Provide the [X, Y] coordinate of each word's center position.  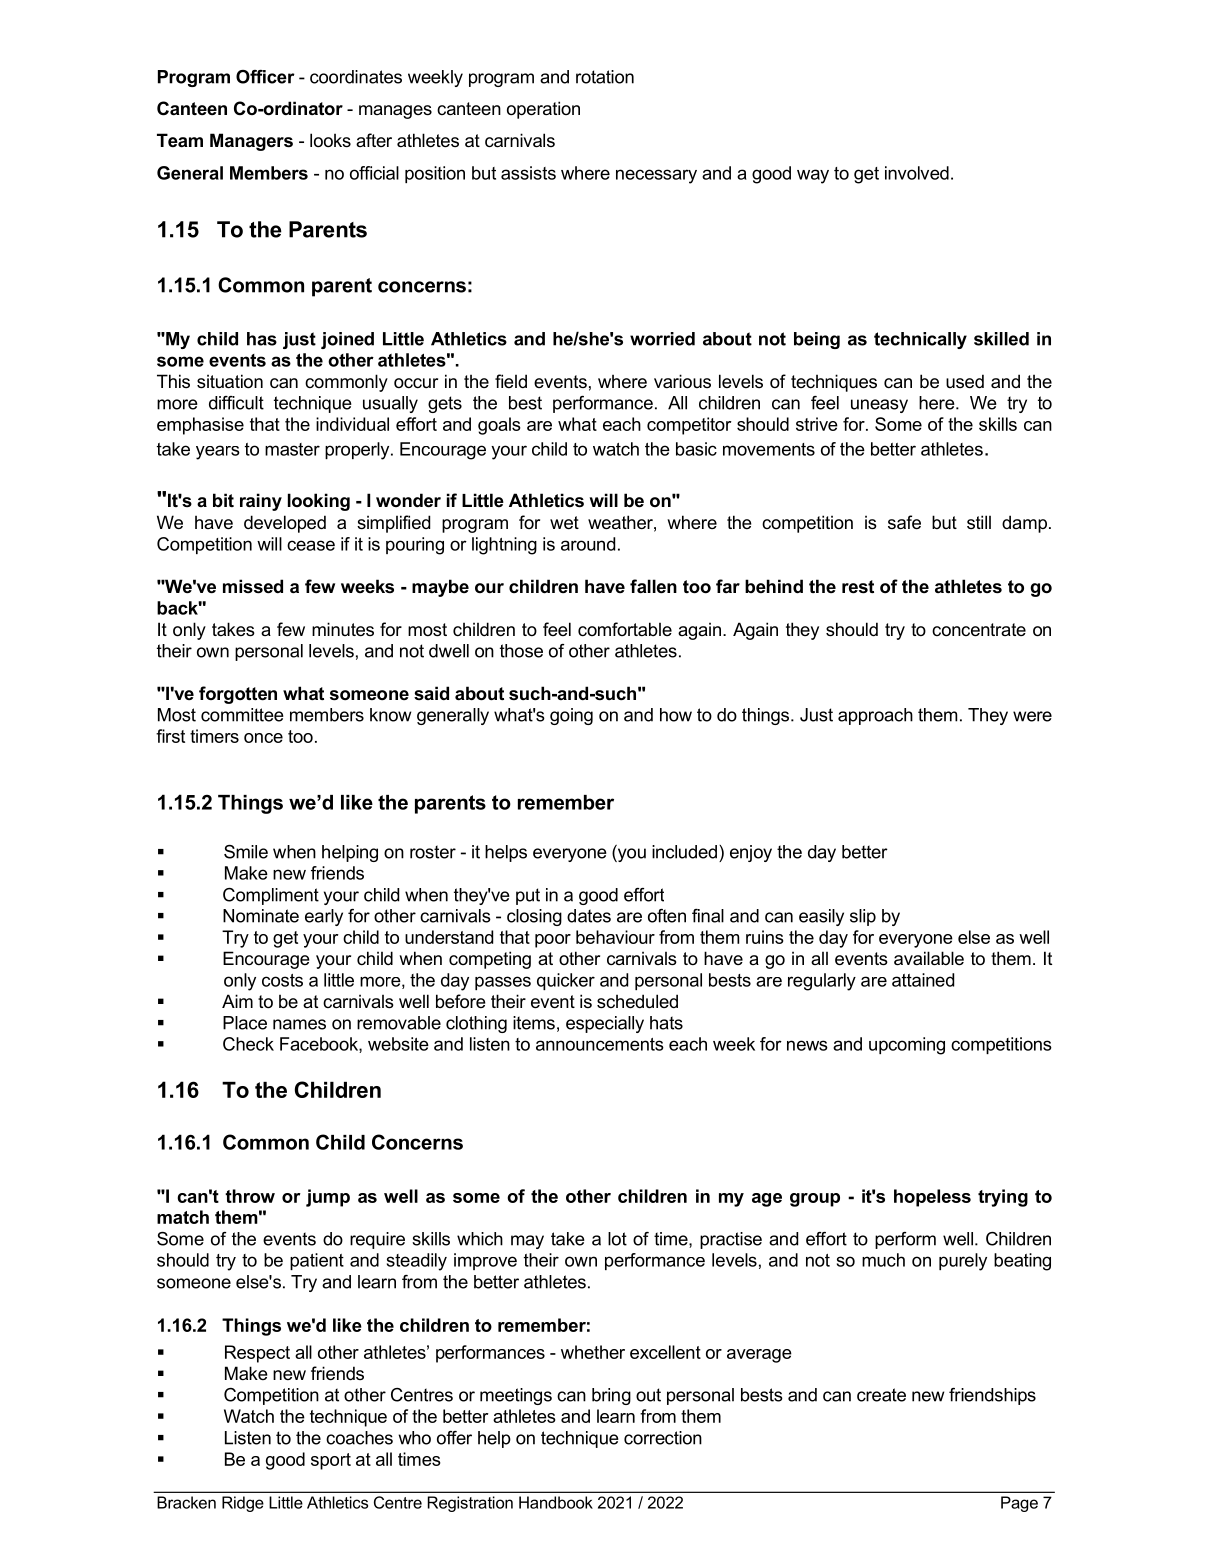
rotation [605, 77]
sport [331, 1461]
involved [917, 173]
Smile [246, 852]
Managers [251, 142]
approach [875, 716]
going [571, 716]
